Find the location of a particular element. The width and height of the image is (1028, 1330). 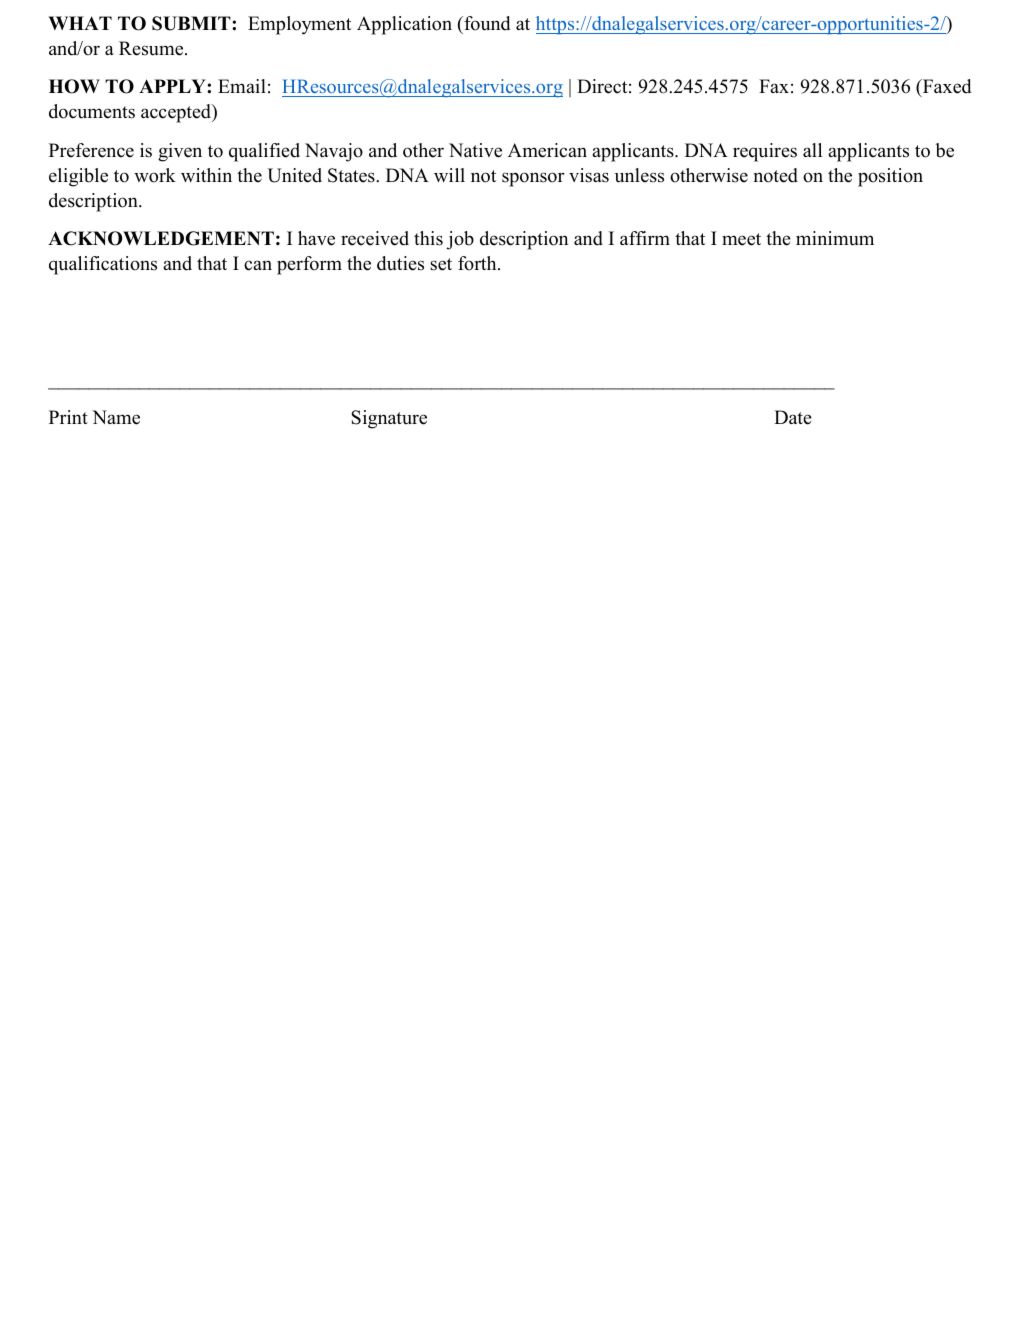

Signature is located at coordinates (389, 419).
